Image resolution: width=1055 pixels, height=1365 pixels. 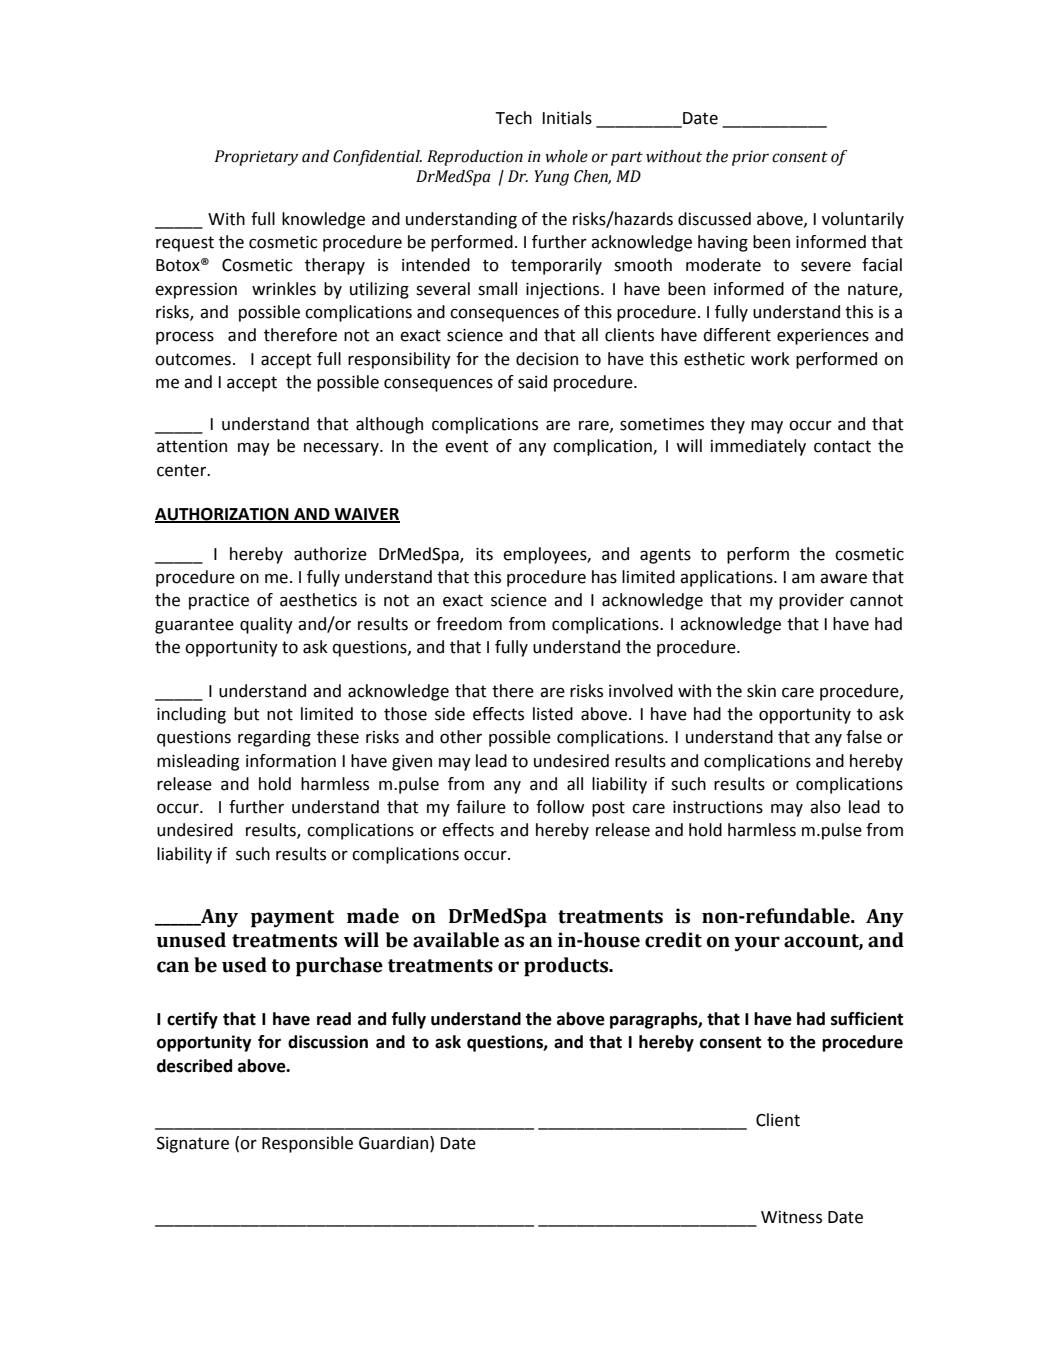 I want to click on skin, so click(x=761, y=691).
